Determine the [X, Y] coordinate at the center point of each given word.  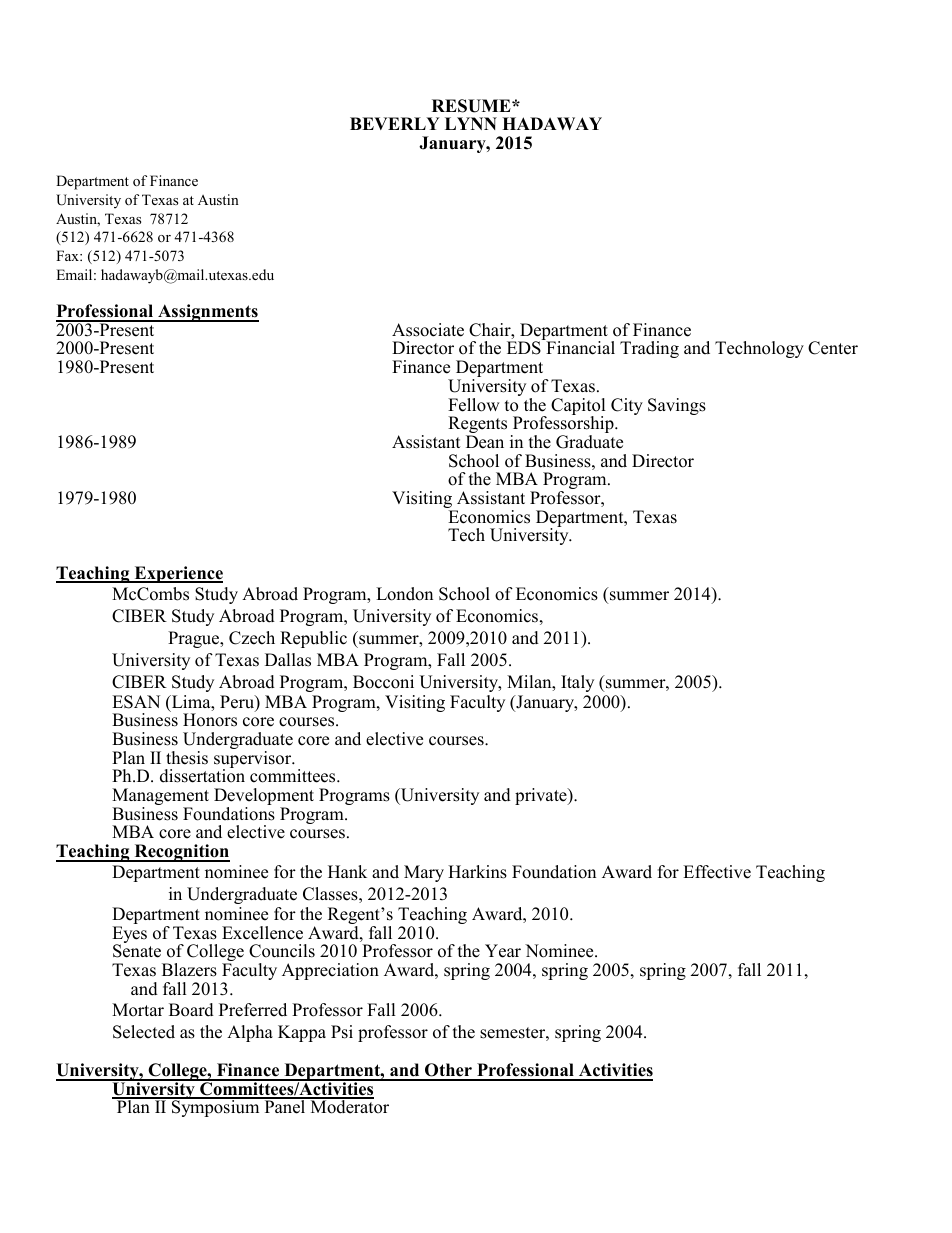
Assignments [207, 313]
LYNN [471, 123]
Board [191, 1010]
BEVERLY [395, 123]
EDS [524, 348]
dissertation [202, 775]
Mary [424, 873]
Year [503, 951]
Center [833, 348]
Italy [577, 683]
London [404, 594]
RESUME [472, 106]
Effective [717, 872]
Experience [177, 574]
